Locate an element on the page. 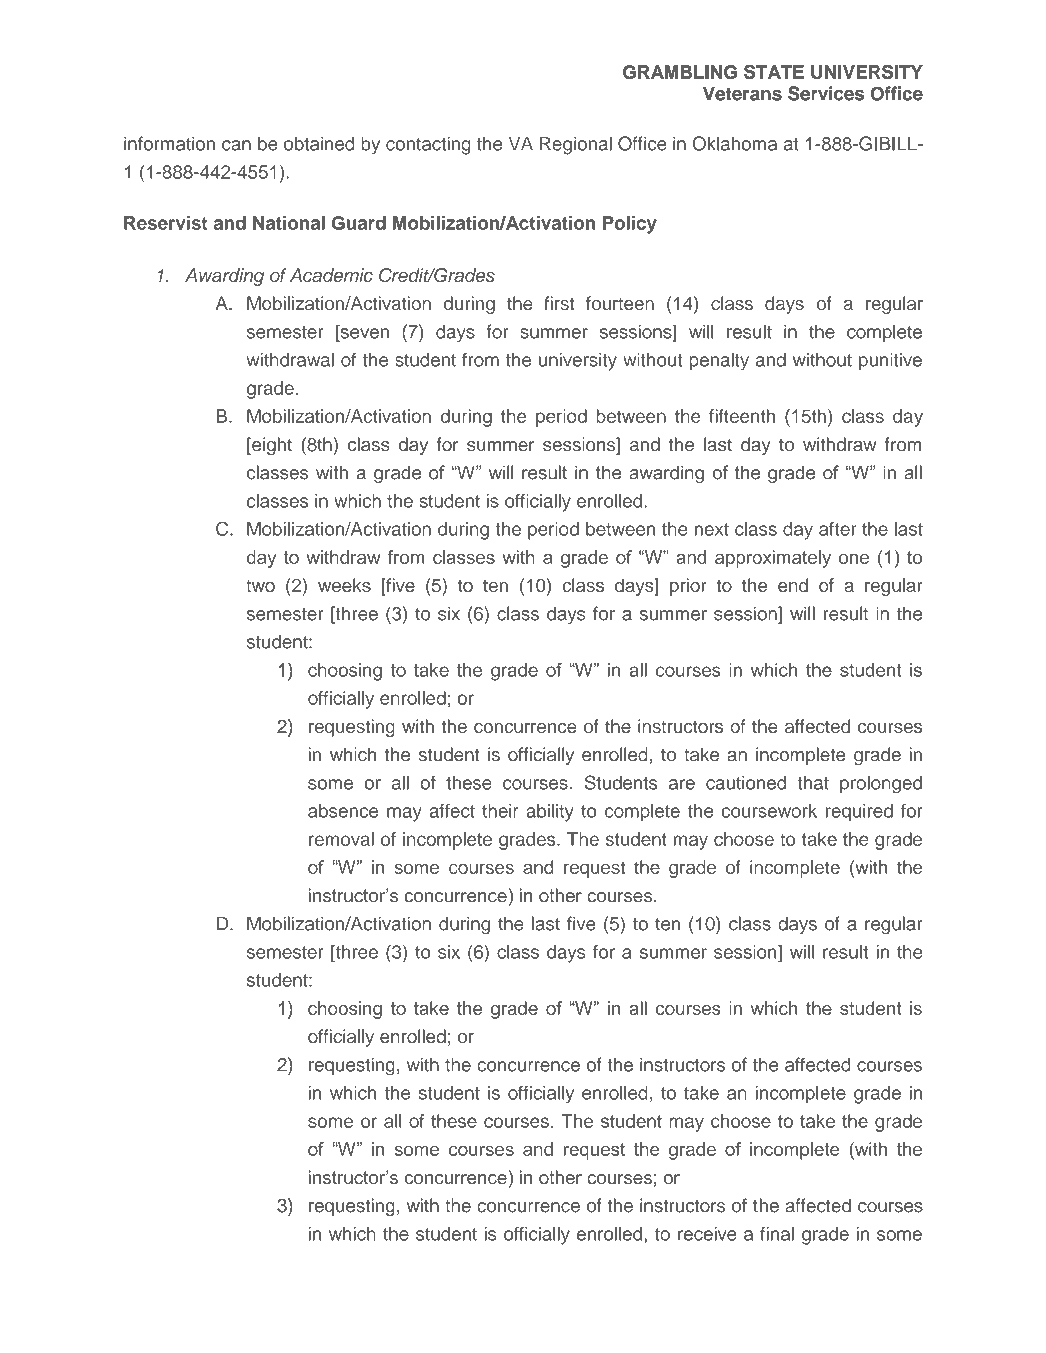  receive is located at coordinates (707, 1233).
